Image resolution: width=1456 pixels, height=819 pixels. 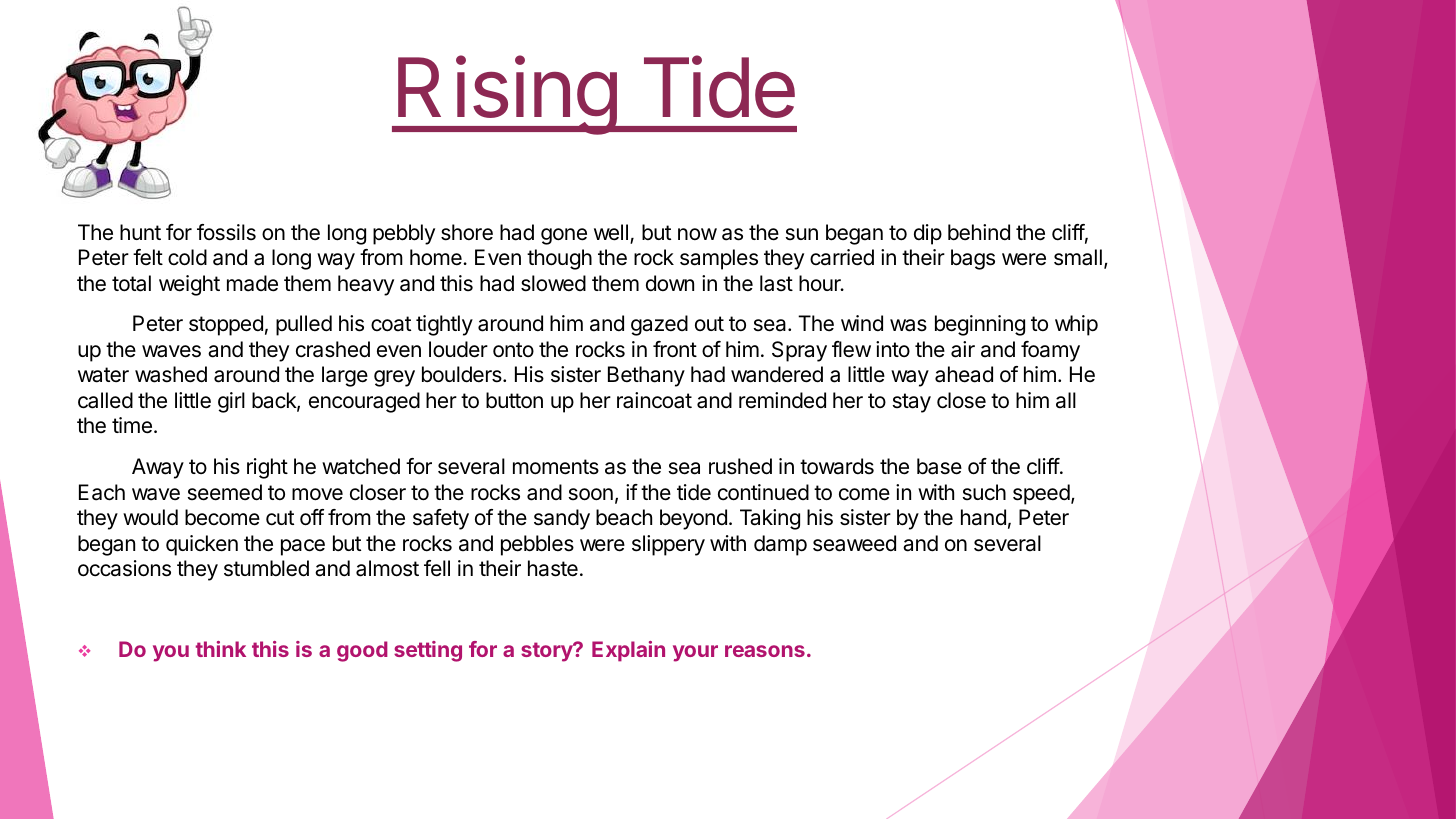 I want to click on think, so click(x=221, y=649).
